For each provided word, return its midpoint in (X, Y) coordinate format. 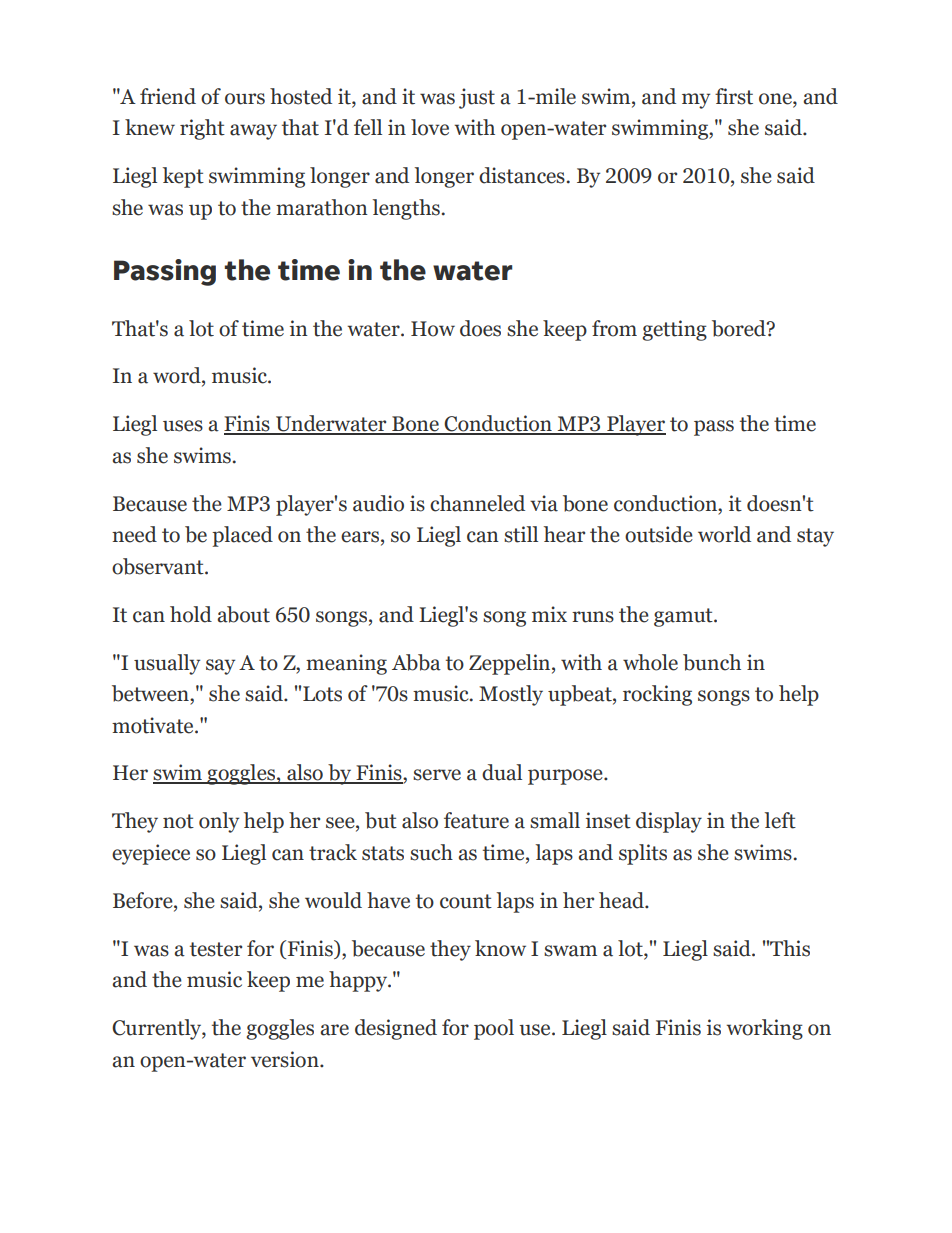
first (734, 96)
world (724, 534)
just (477, 98)
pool (494, 1029)
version (286, 1059)
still (521, 534)
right (202, 129)
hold (191, 614)
